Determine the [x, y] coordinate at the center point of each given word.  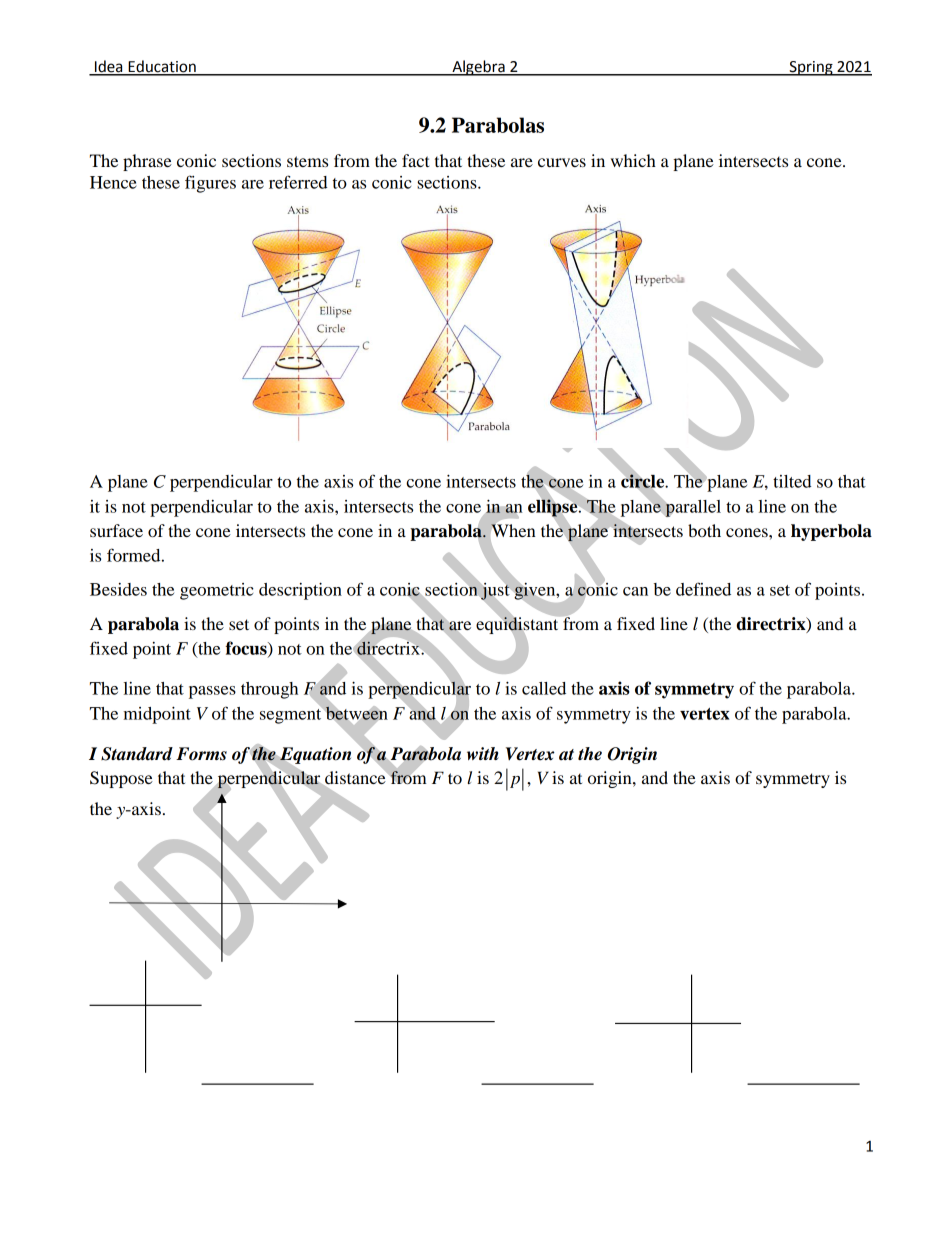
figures [210, 184]
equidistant [518, 625]
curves [562, 162]
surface [116, 530]
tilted [792, 481]
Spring [811, 68]
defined [703, 589]
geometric [217, 591]
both [704, 530]
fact [416, 160]
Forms [201, 754]
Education [162, 67]
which [633, 160]
